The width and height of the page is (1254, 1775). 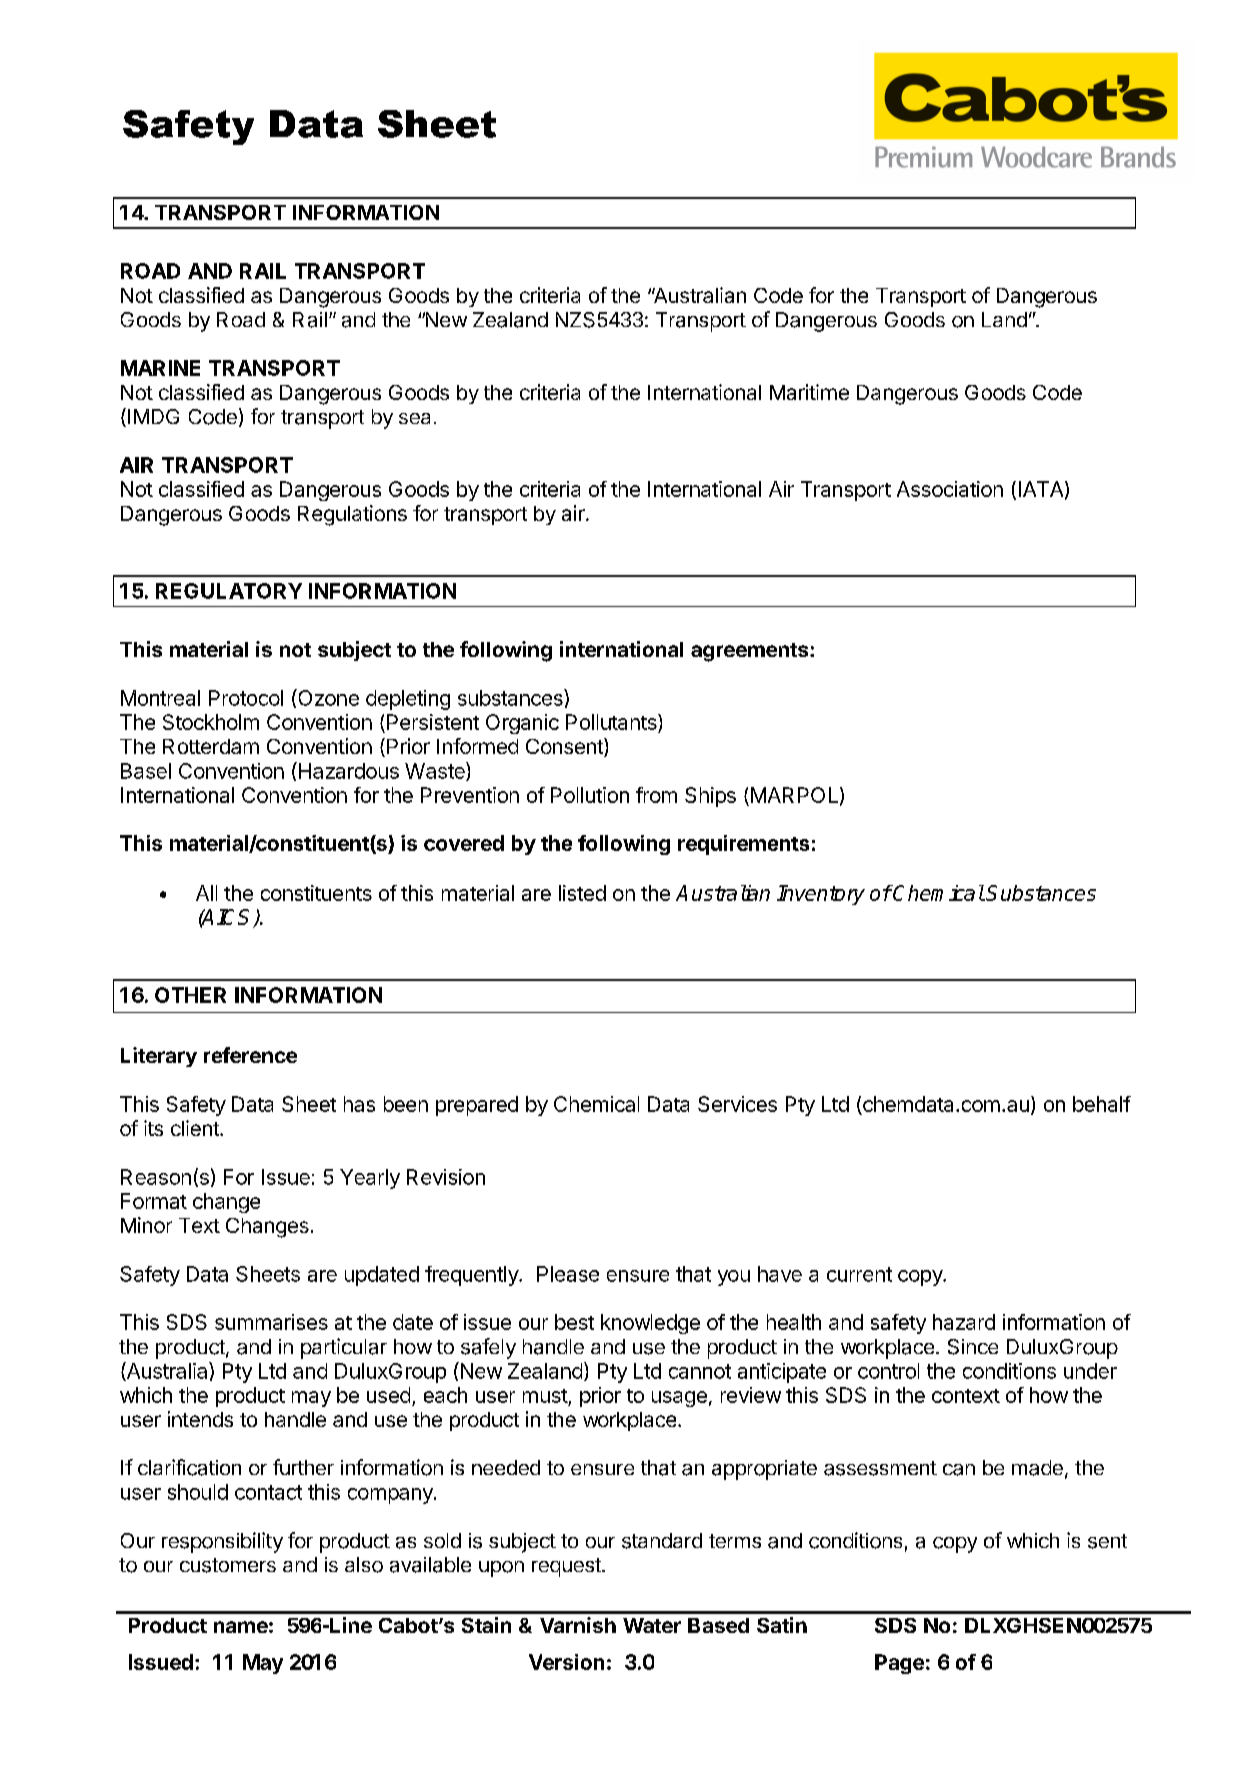 I want to click on usage, so click(x=679, y=1399).
